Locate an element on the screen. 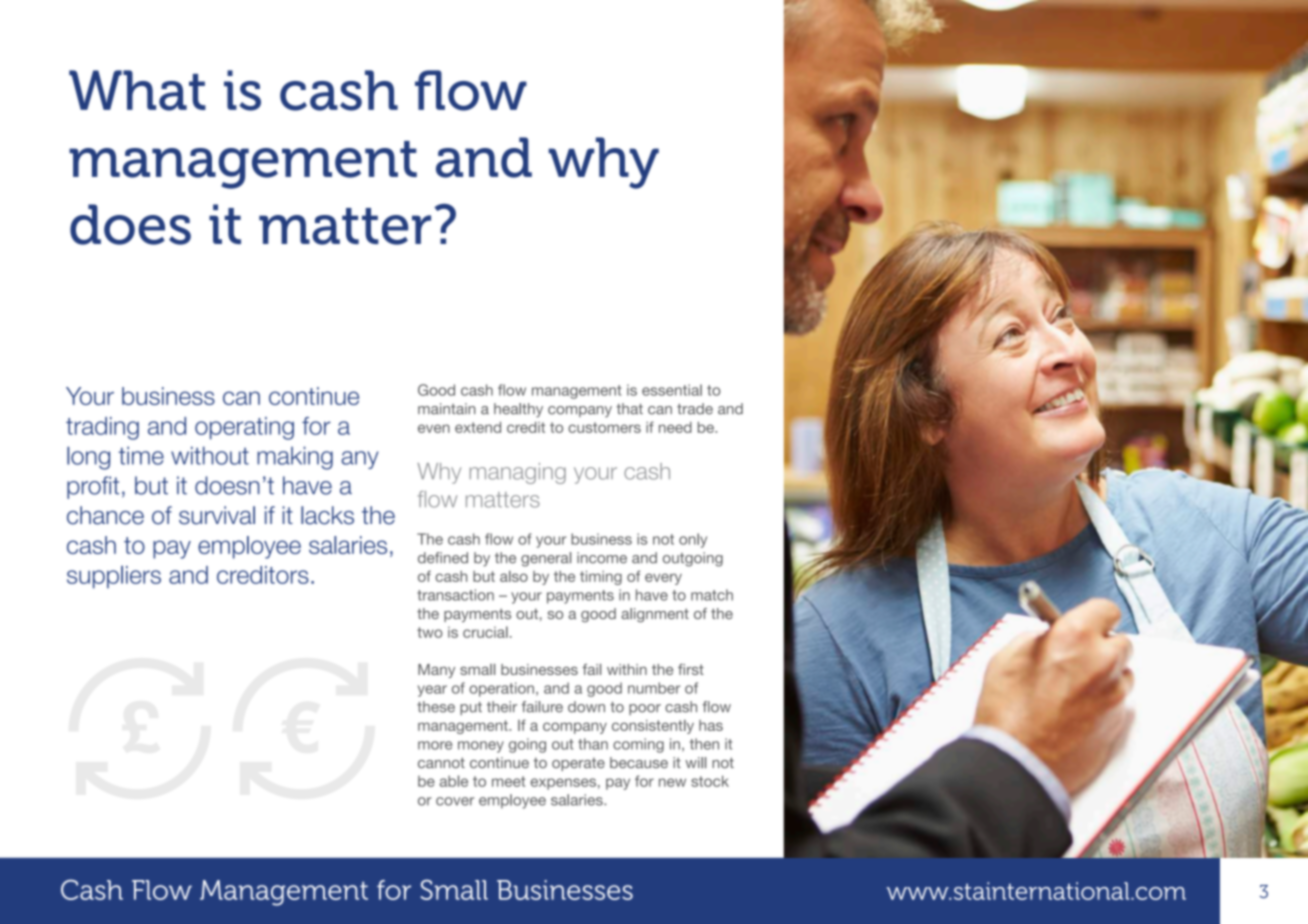 The height and width of the screenshot is (924, 1308). suppliers is located at coordinates (114, 577).
